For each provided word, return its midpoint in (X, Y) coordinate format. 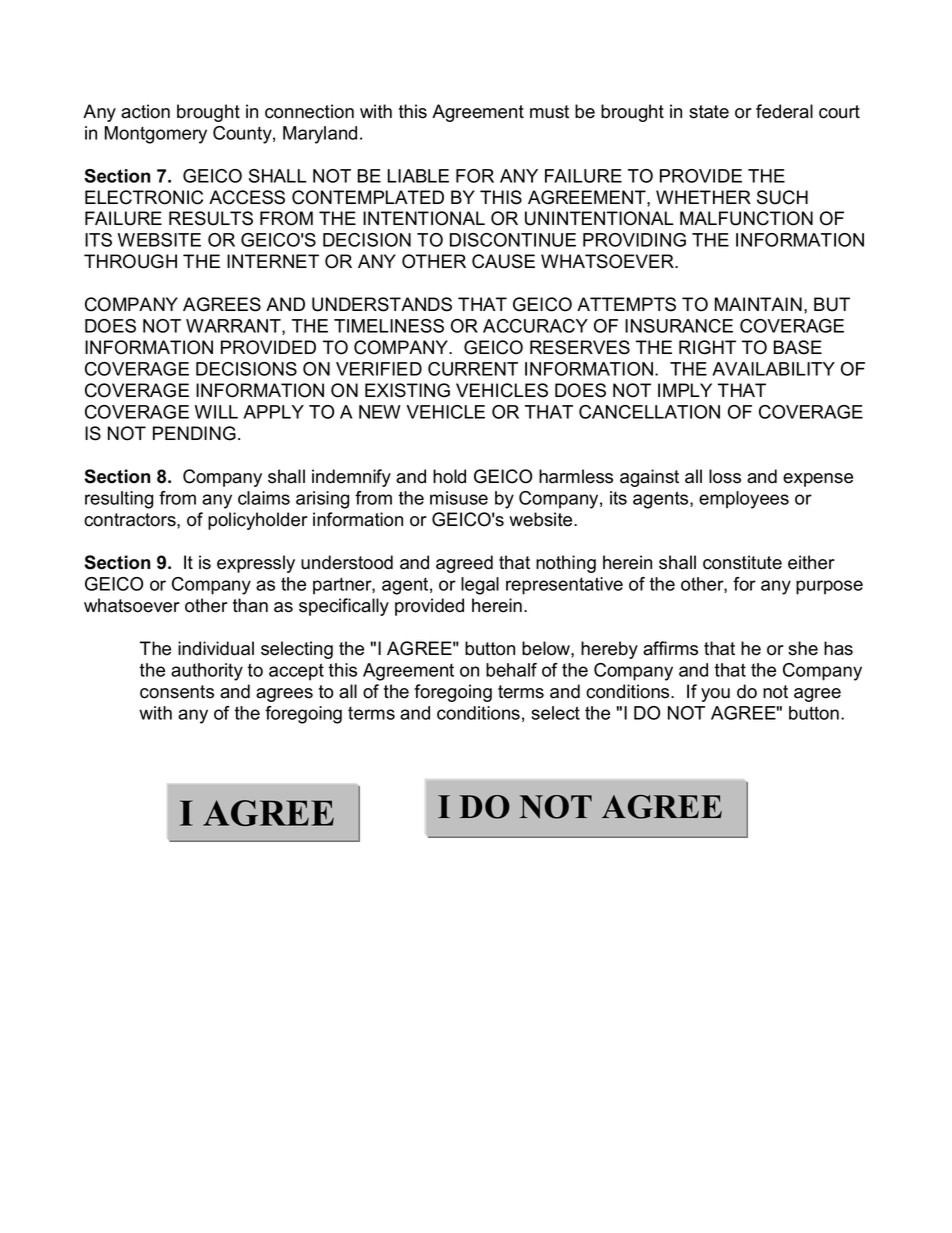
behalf (511, 670)
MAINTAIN (758, 304)
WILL (216, 412)
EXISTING (407, 390)
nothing (566, 564)
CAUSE (503, 261)
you (715, 695)
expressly (256, 564)
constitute (742, 562)
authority (207, 672)
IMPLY (685, 390)
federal (784, 111)
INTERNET (273, 261)
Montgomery (156, 135)
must (549, 112)
